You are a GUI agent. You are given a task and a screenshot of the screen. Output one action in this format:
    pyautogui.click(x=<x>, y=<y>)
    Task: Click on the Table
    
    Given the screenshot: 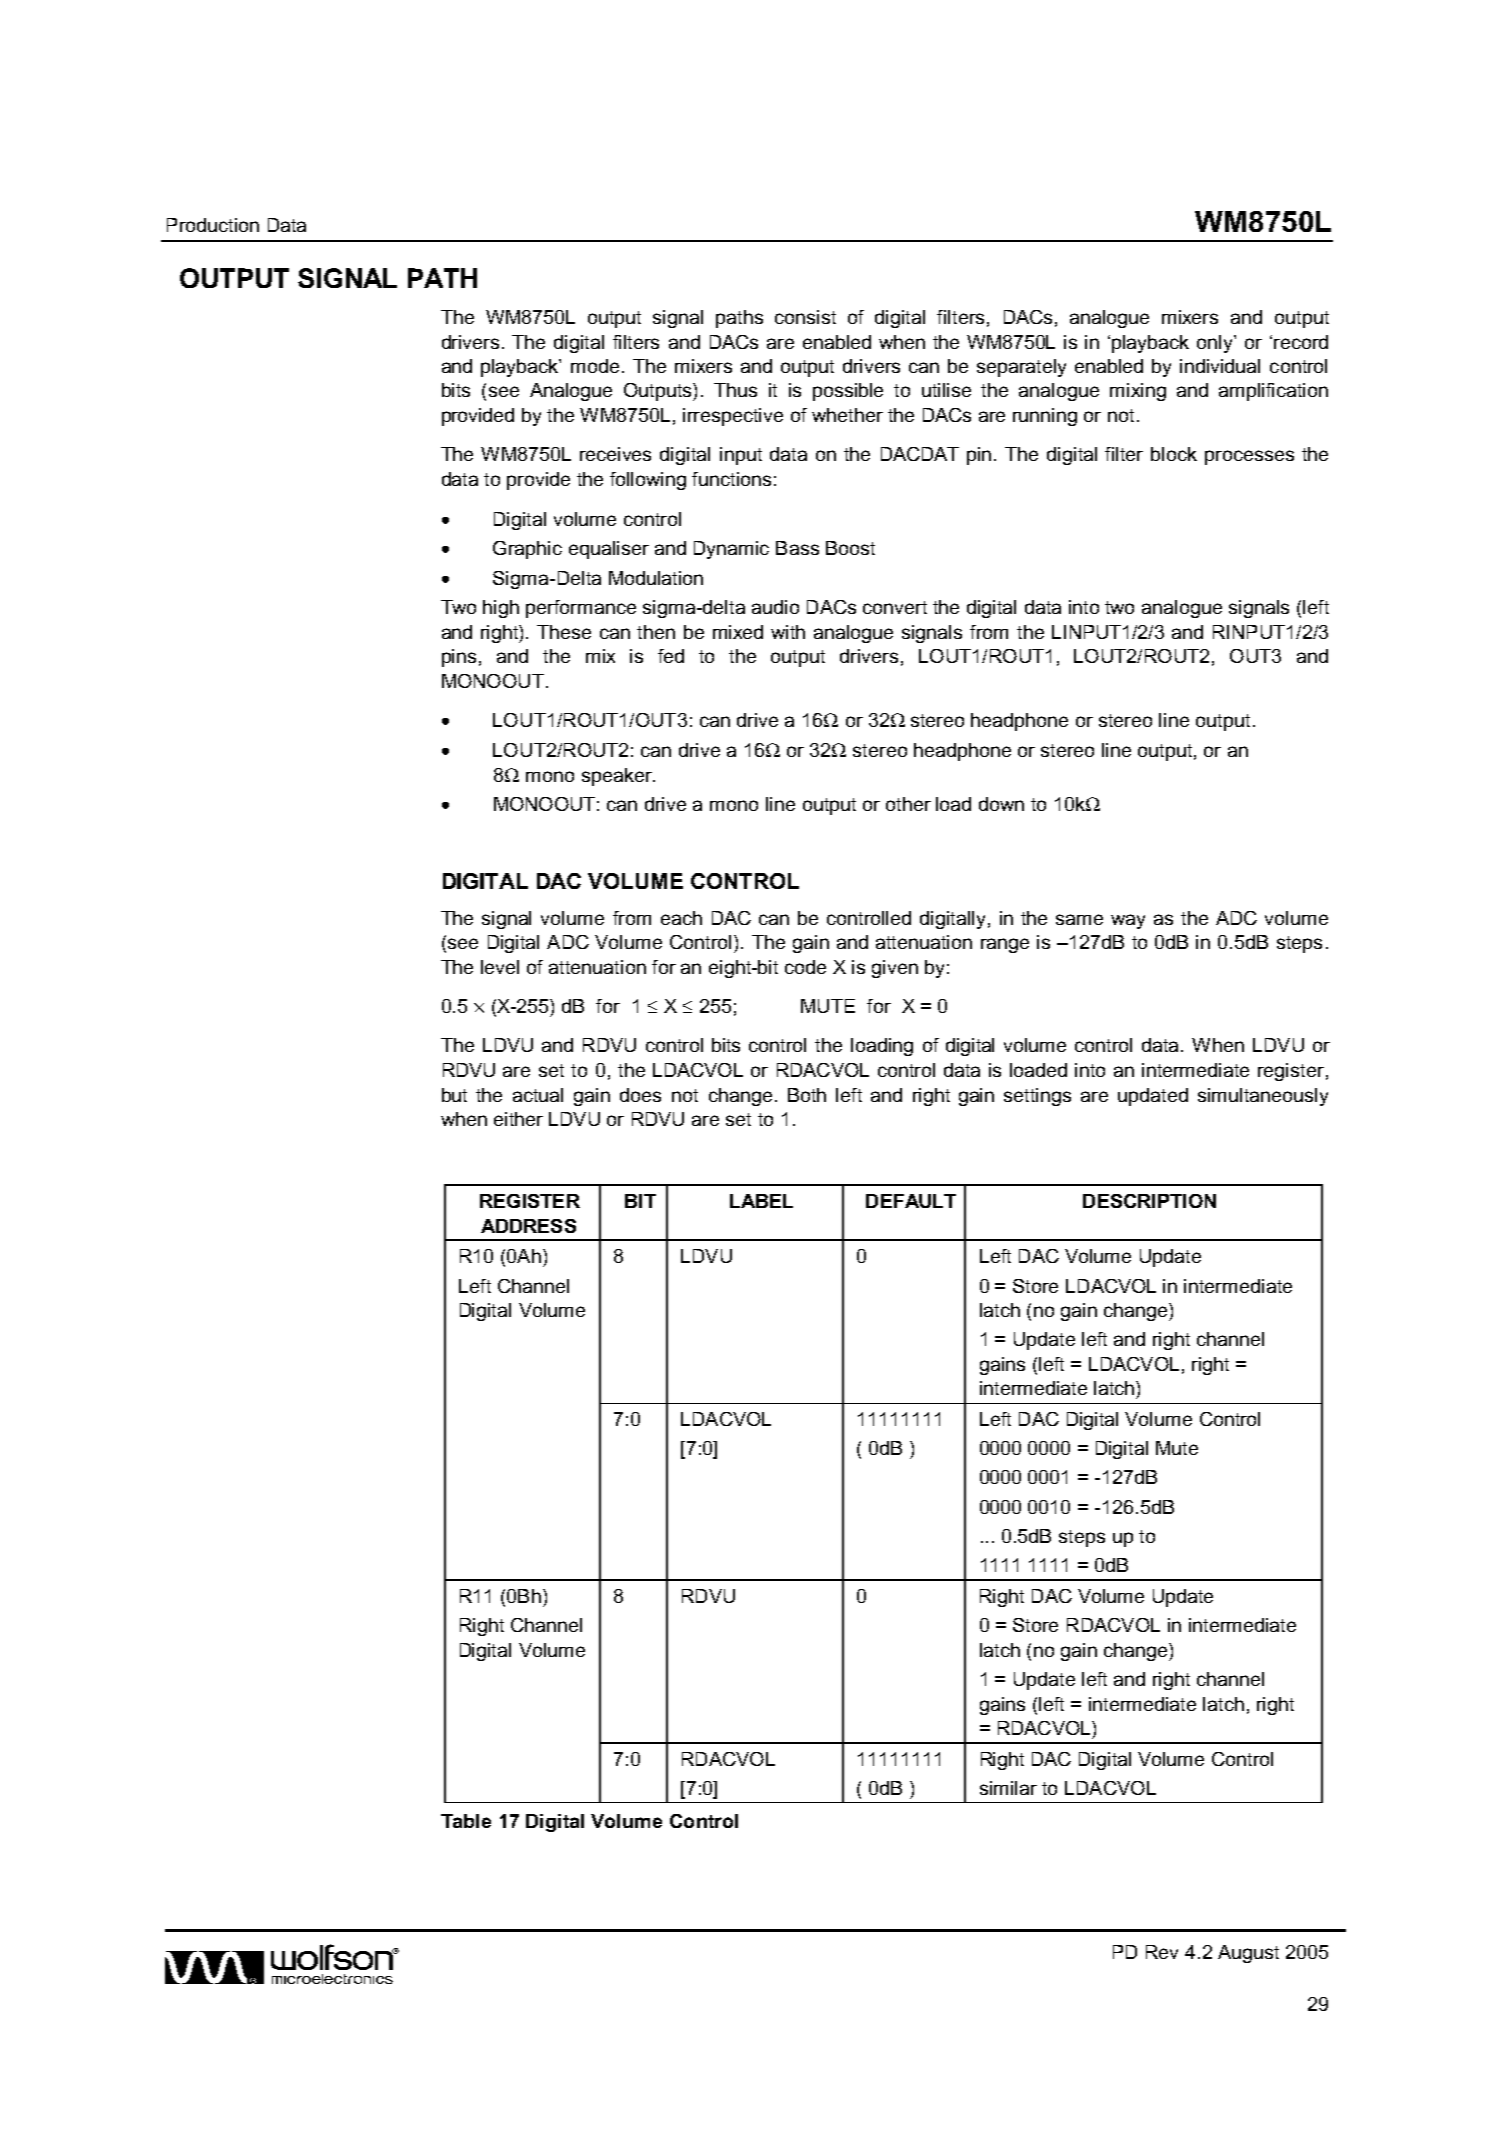 What is the action you would take?
    pyautogui.click(x=466, y=1821)
